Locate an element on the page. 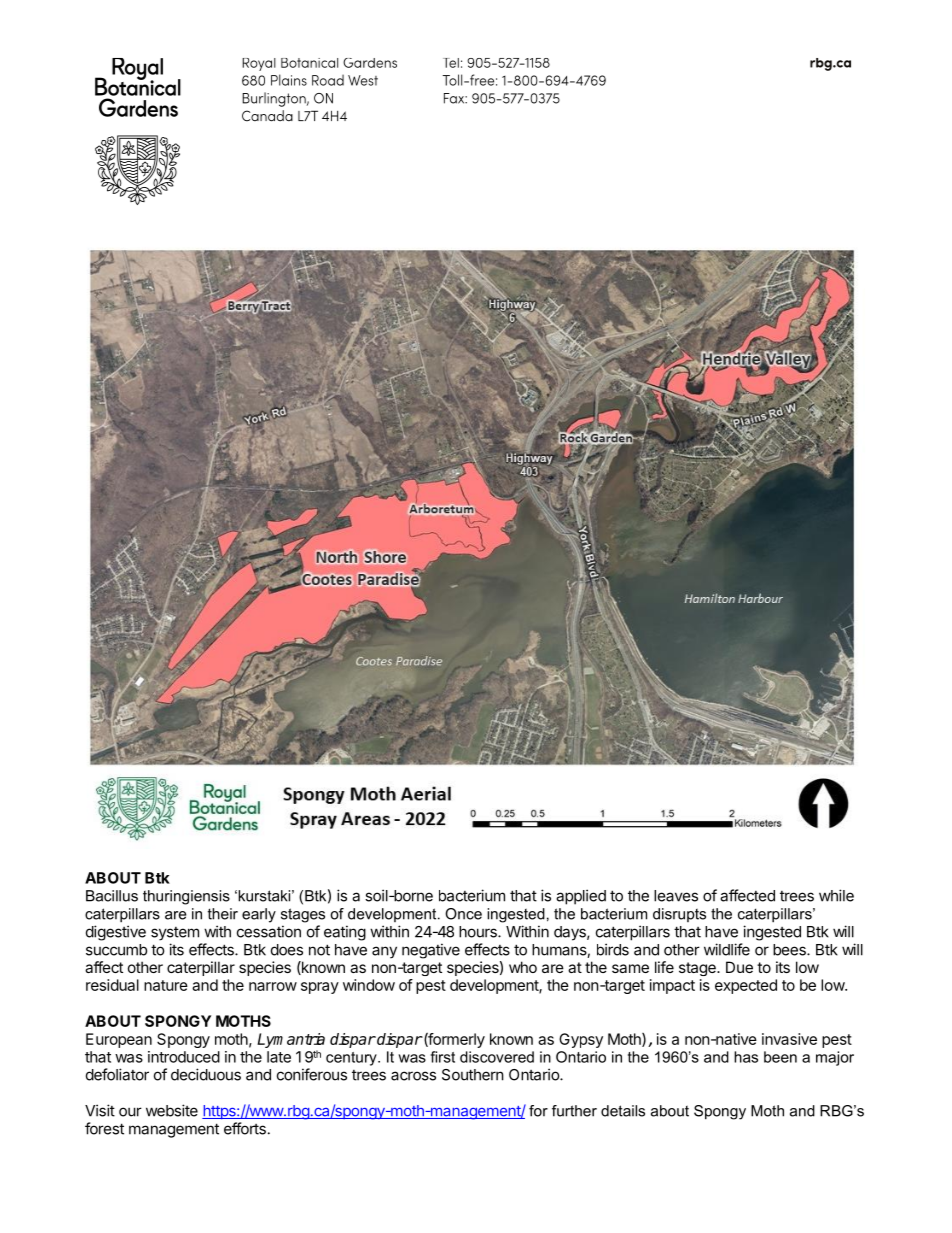  further is located at coordinates (574, 1111).
